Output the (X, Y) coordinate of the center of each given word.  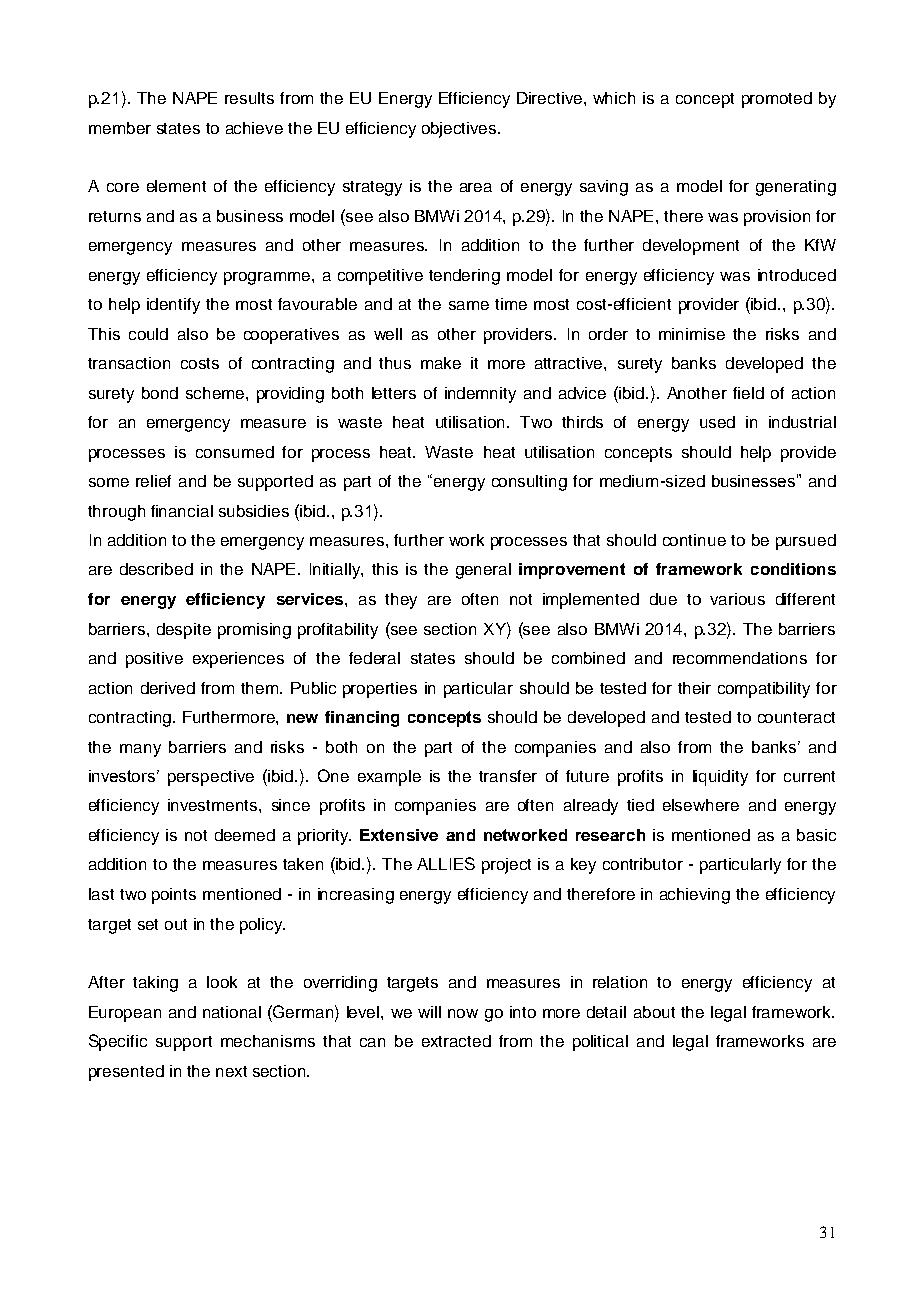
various (737, 599)
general (483, 571)
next (231, 1071)
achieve (254, 128)
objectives (460, 130)
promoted (777, 100)
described (156, 569)
